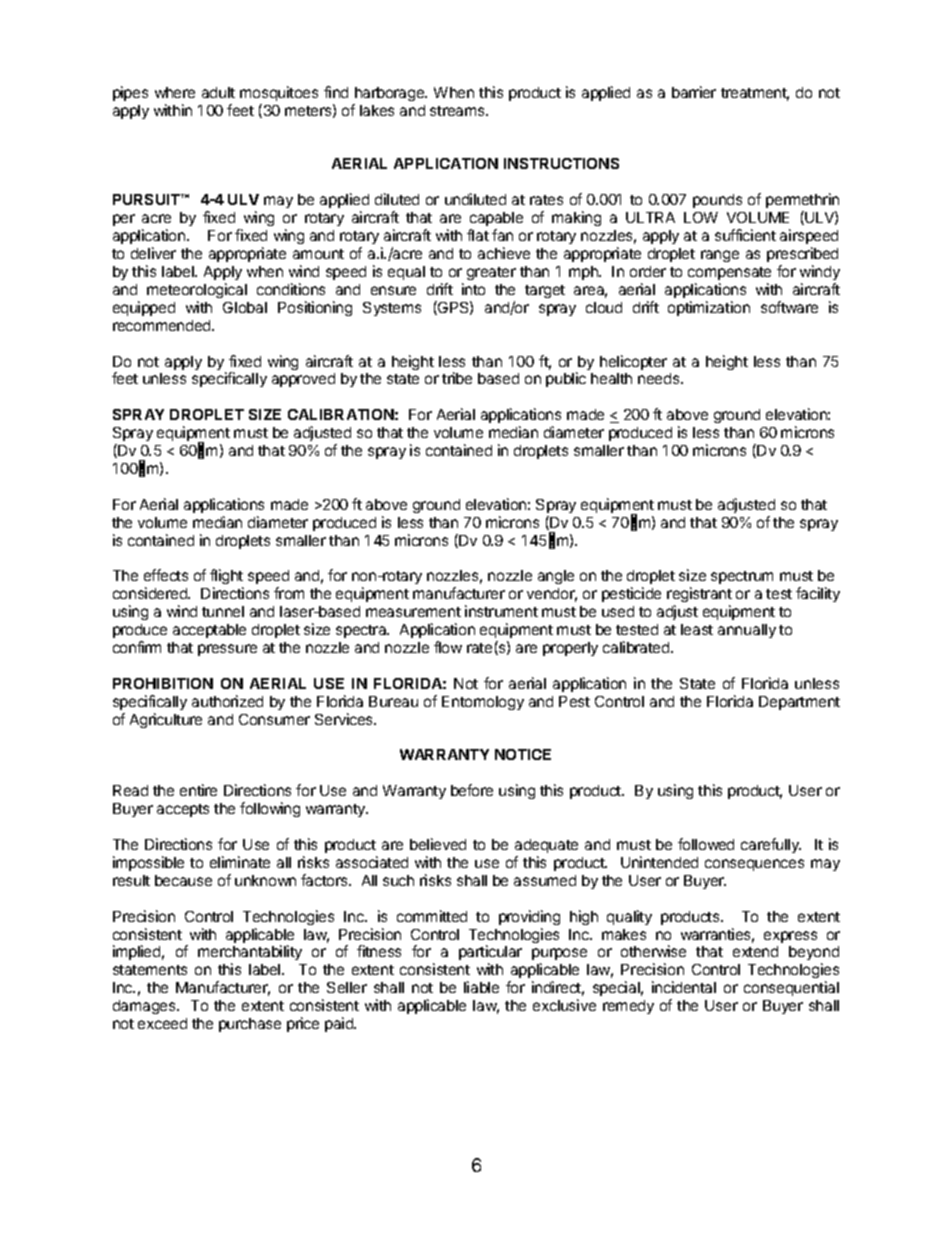 The height and width of the page is (1233, 952). I want to click on spectrum, so click(742, 577).
